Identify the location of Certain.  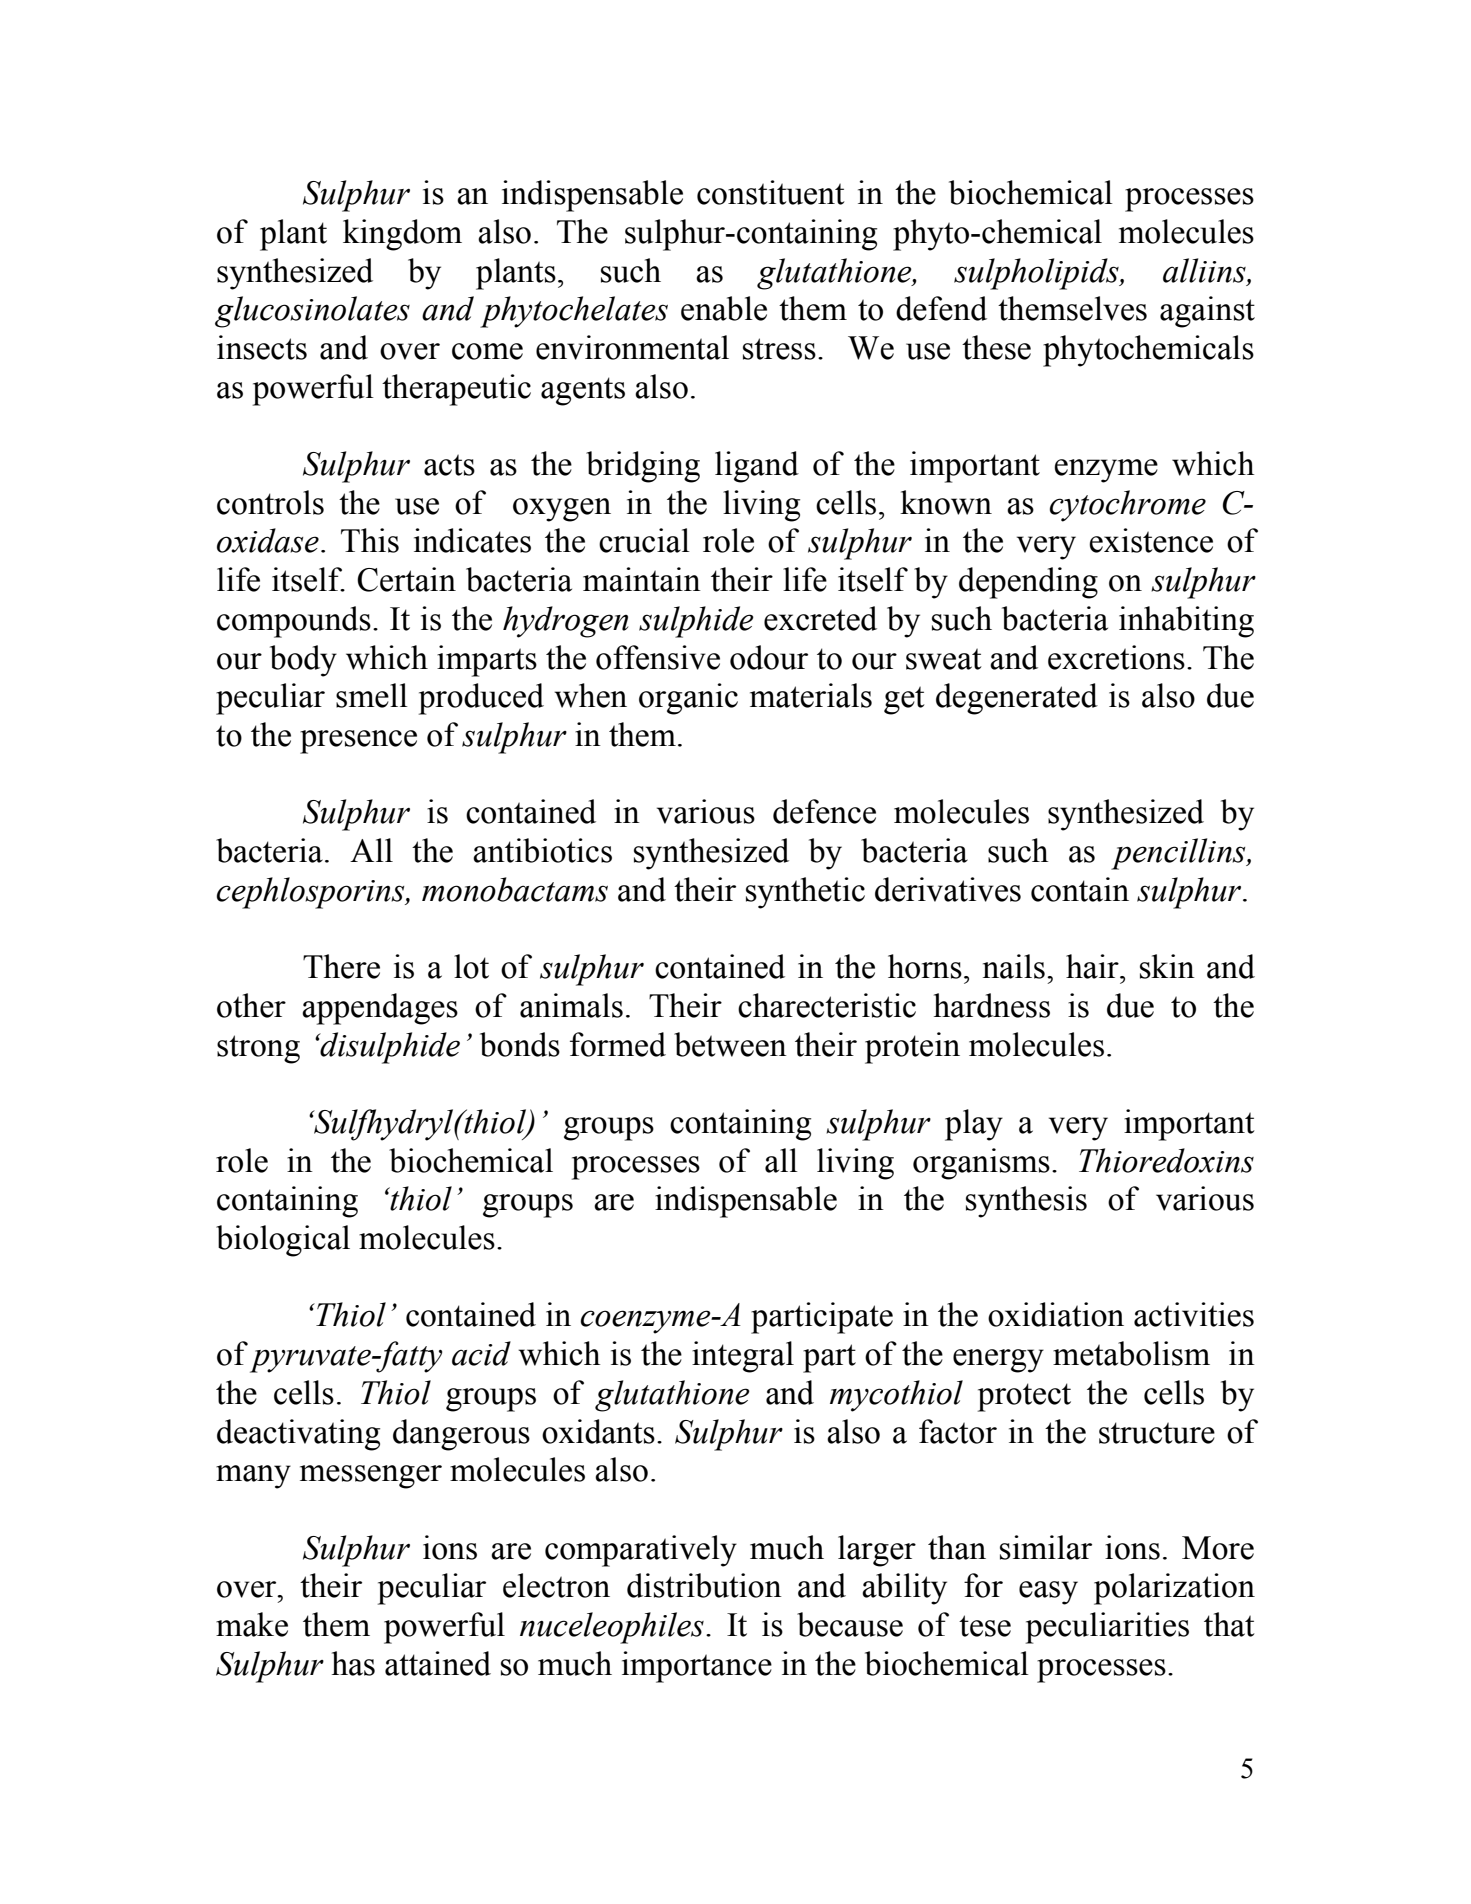
(406, 579).
